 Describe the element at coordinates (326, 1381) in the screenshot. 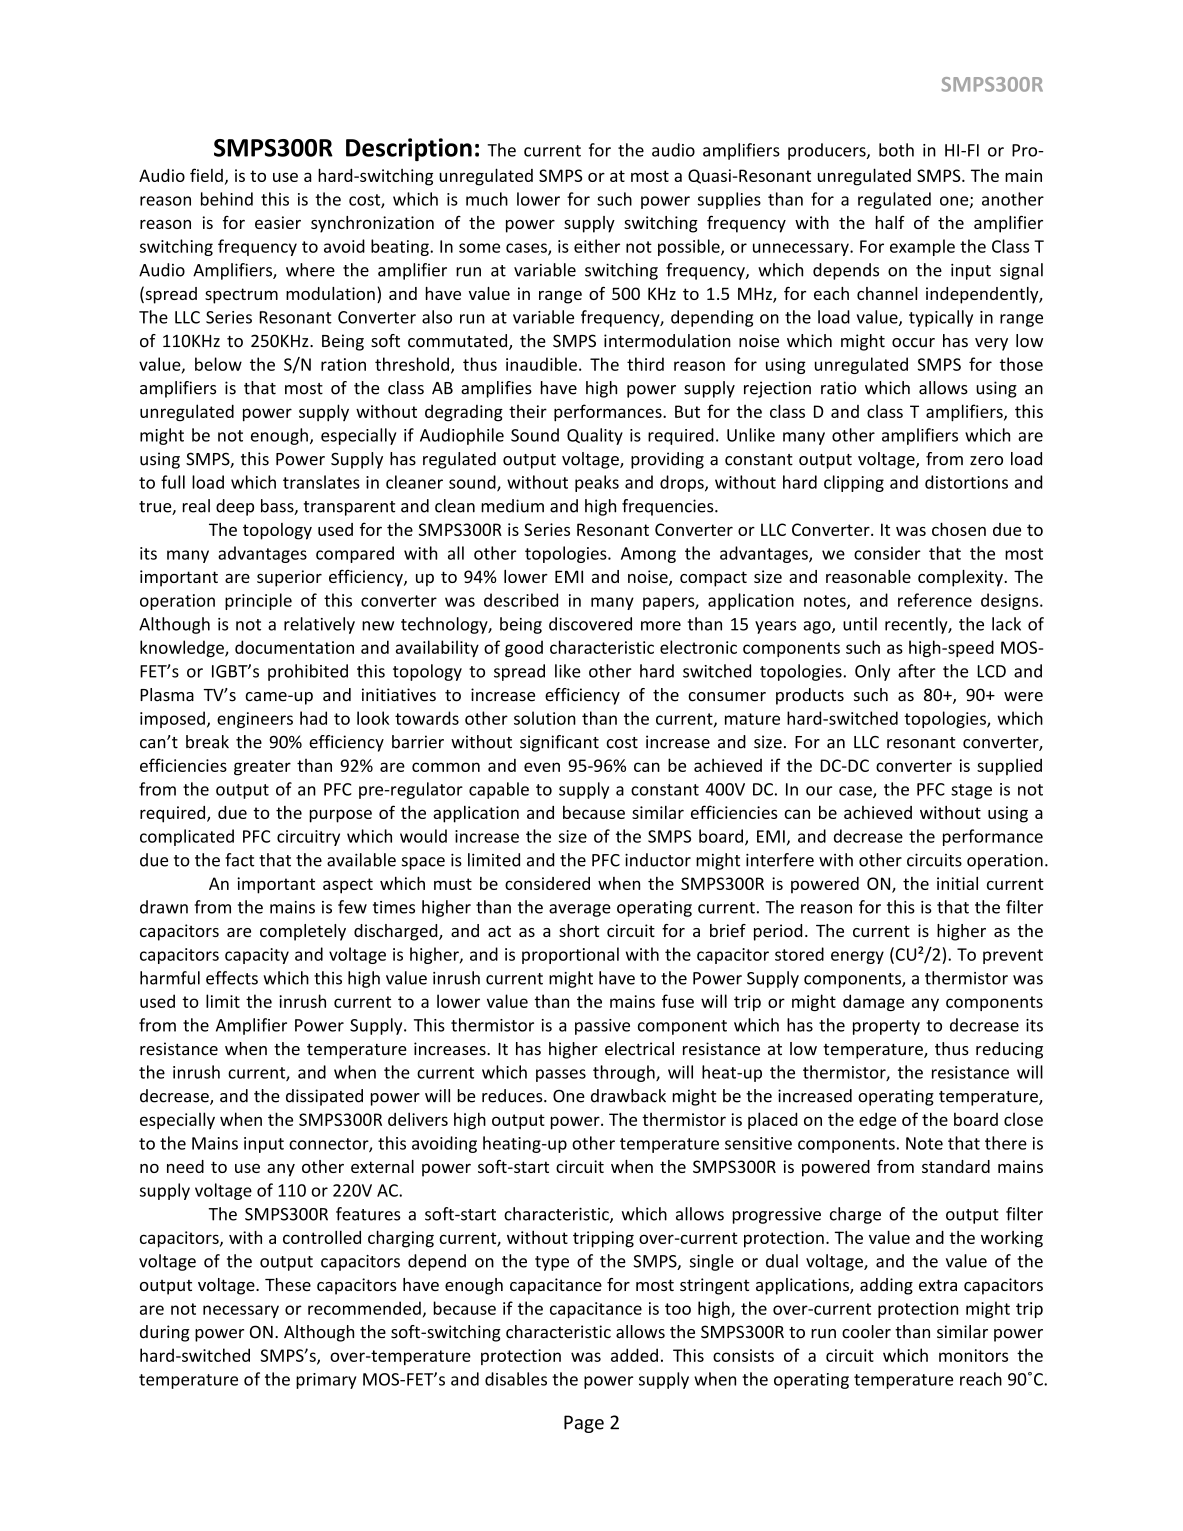

I see `primary` at that location.
